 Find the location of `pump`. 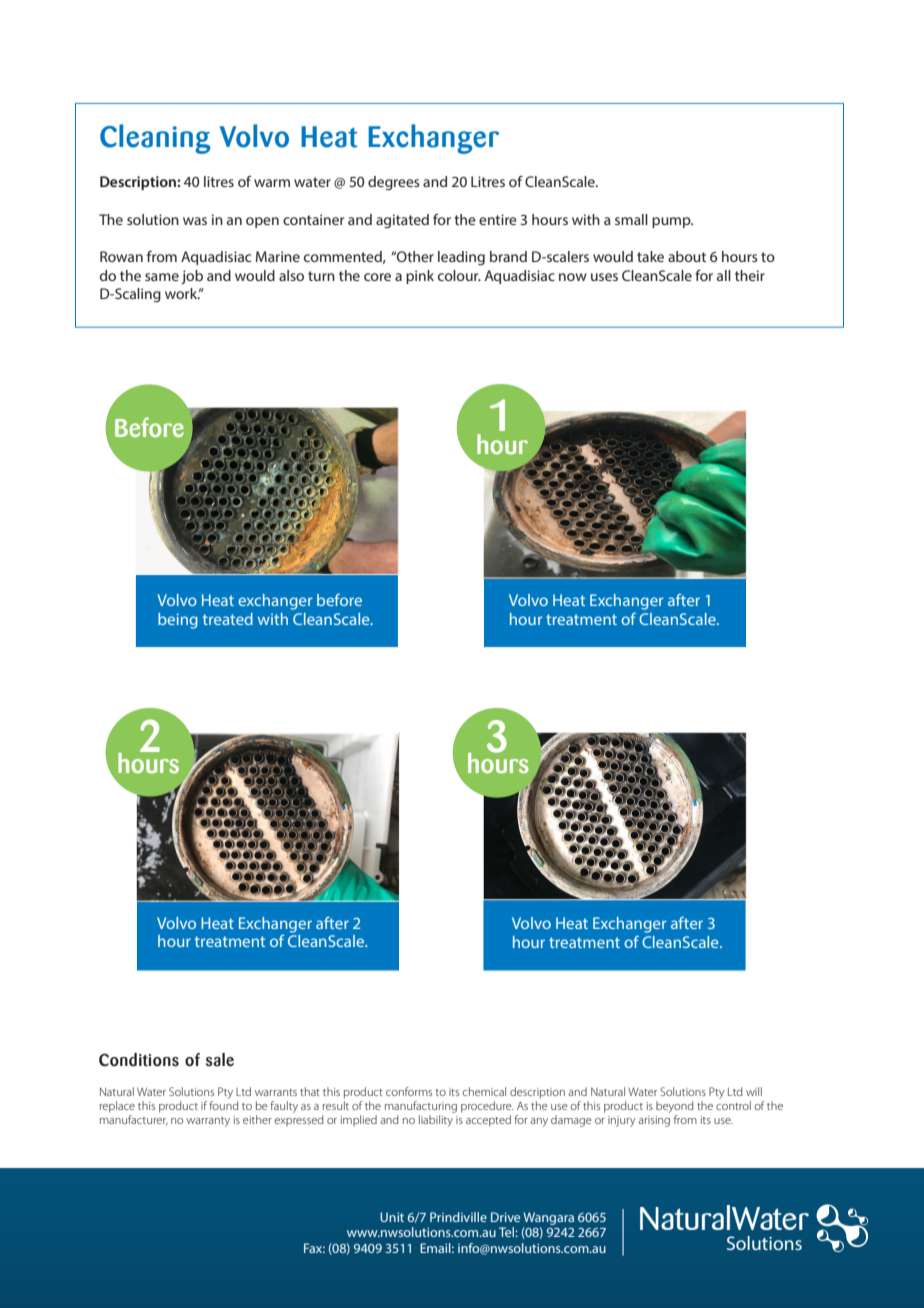

pump is located at coordinates (672, 222).
